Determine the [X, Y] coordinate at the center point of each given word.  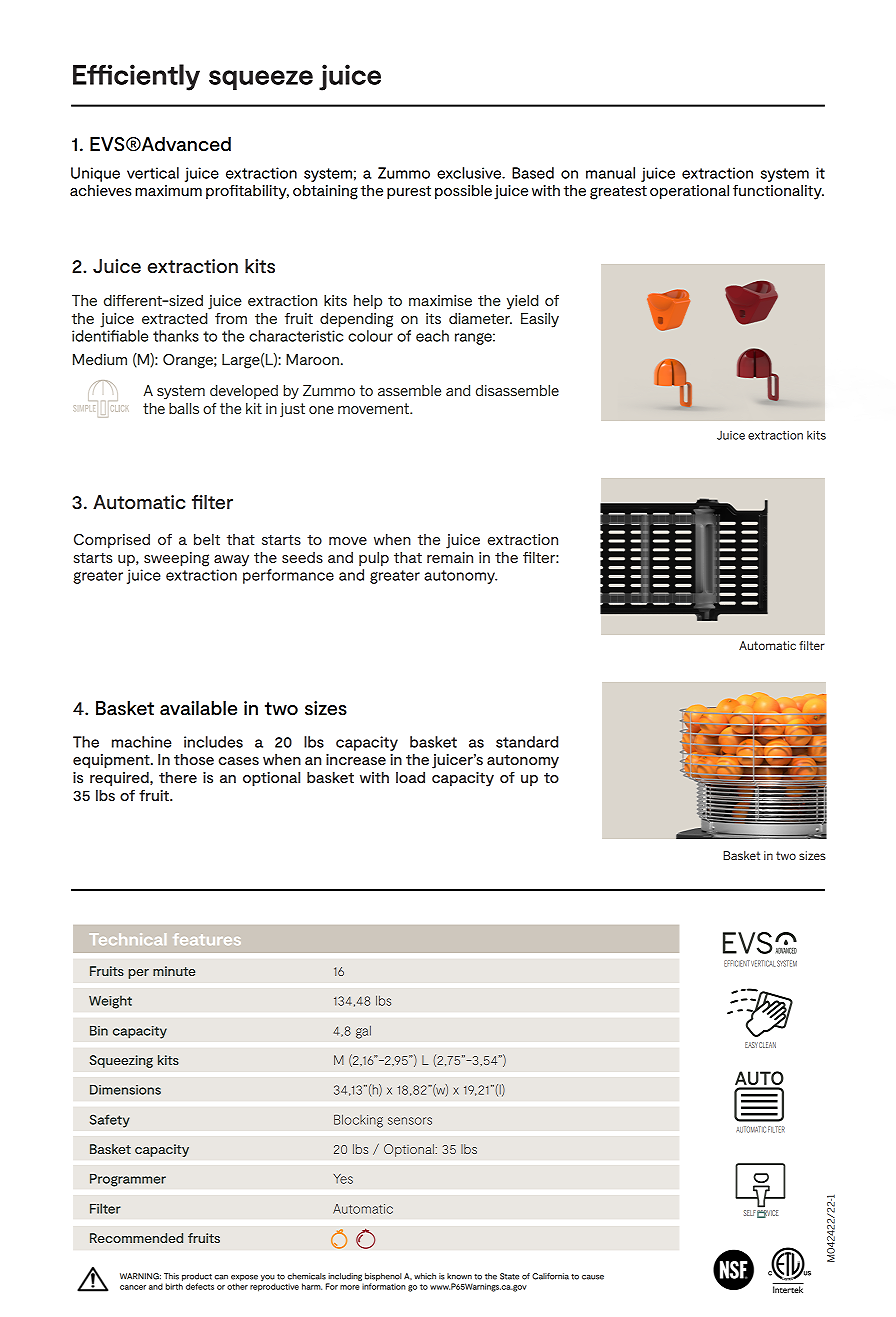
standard [527, 742]
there [178, 777]
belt [207, 539]
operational [689, 191]
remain [450, 557]
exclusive [470, 173]
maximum [168, 190]
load [410, 777]
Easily [540, 320]
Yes [343, 1179]
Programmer [128, 1180]
